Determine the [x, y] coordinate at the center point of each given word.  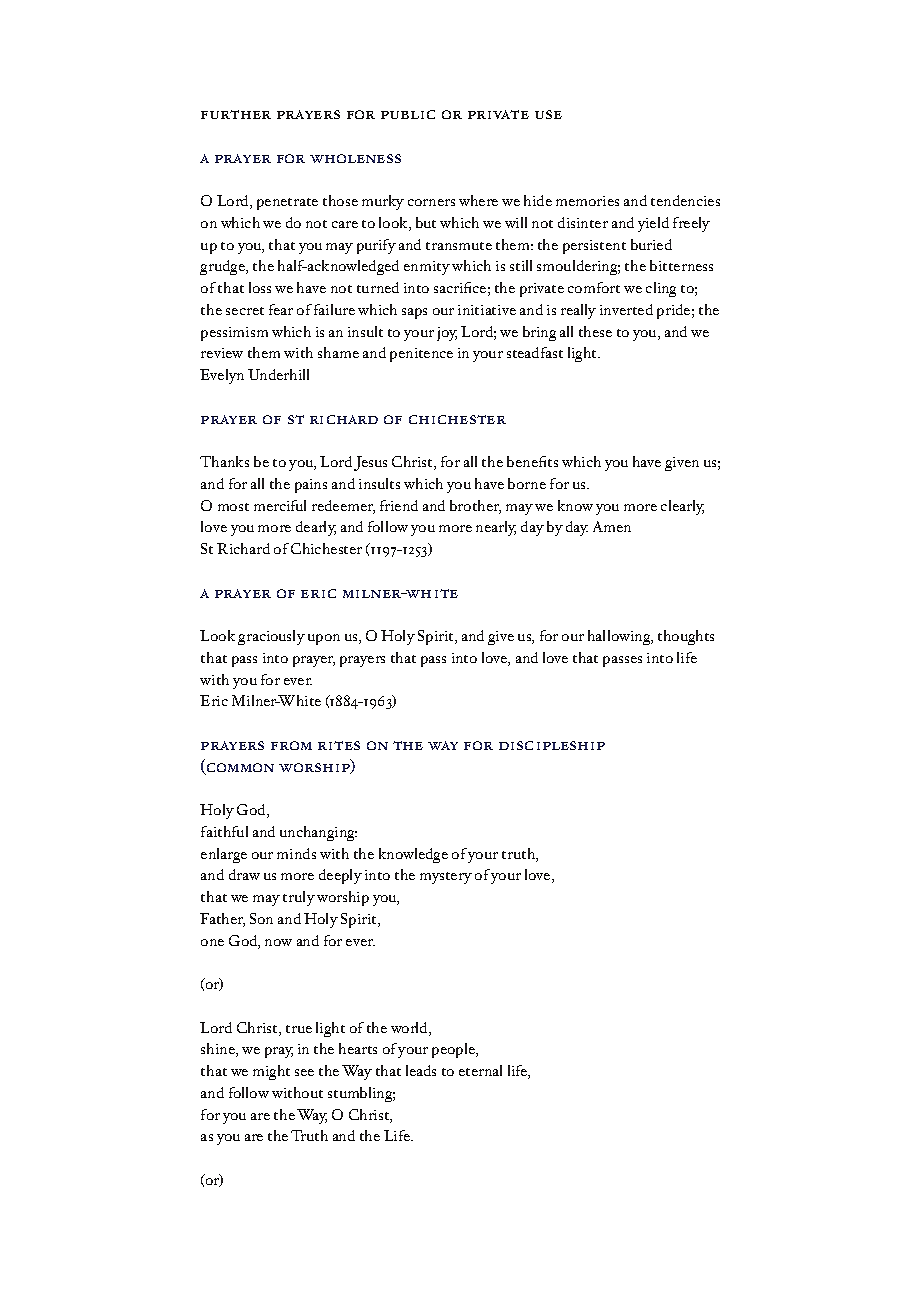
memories [587, 201]
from [291, 745]
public [408, 114]
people [454, 1050]
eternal [480, 1070]
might [271, 1072]
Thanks [224, 461]
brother [475, 507]
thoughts [686, 637]
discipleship [552, 745]
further [236, 114]
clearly [682, 507]
